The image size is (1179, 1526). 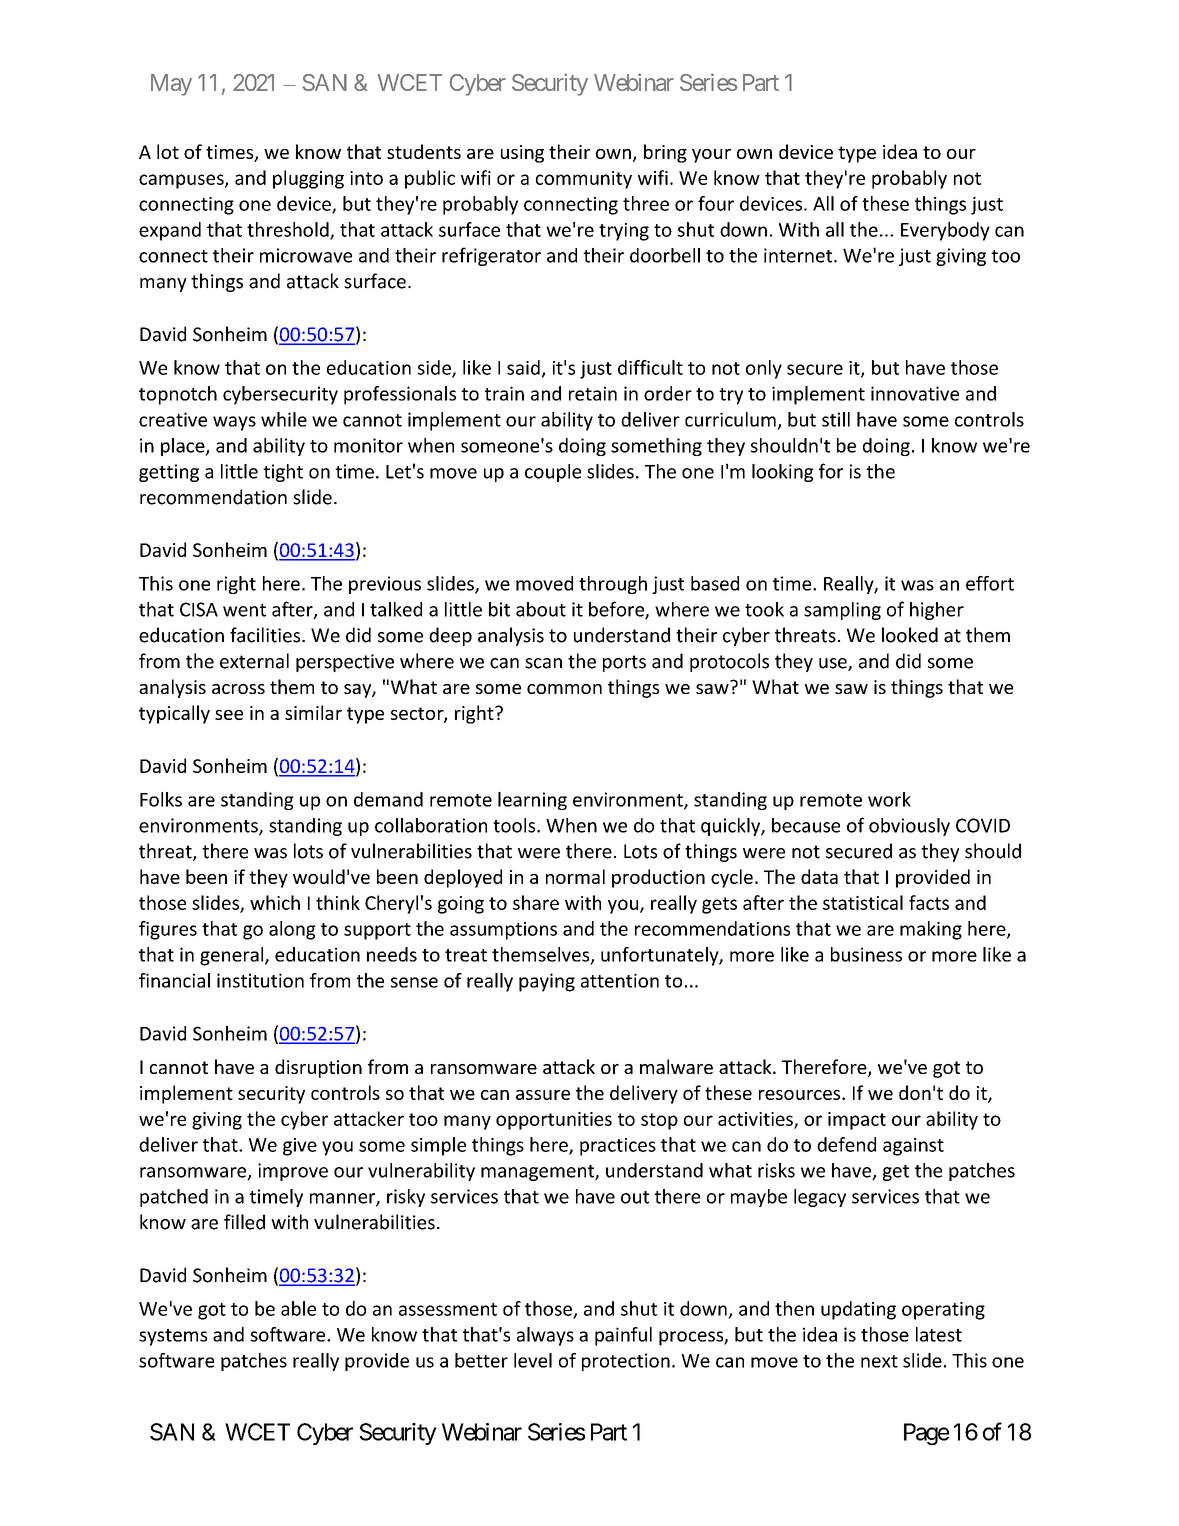 What do you see at coordinates (547, 982) in the document?
I see `paying` at bounding box center [547, 982].
